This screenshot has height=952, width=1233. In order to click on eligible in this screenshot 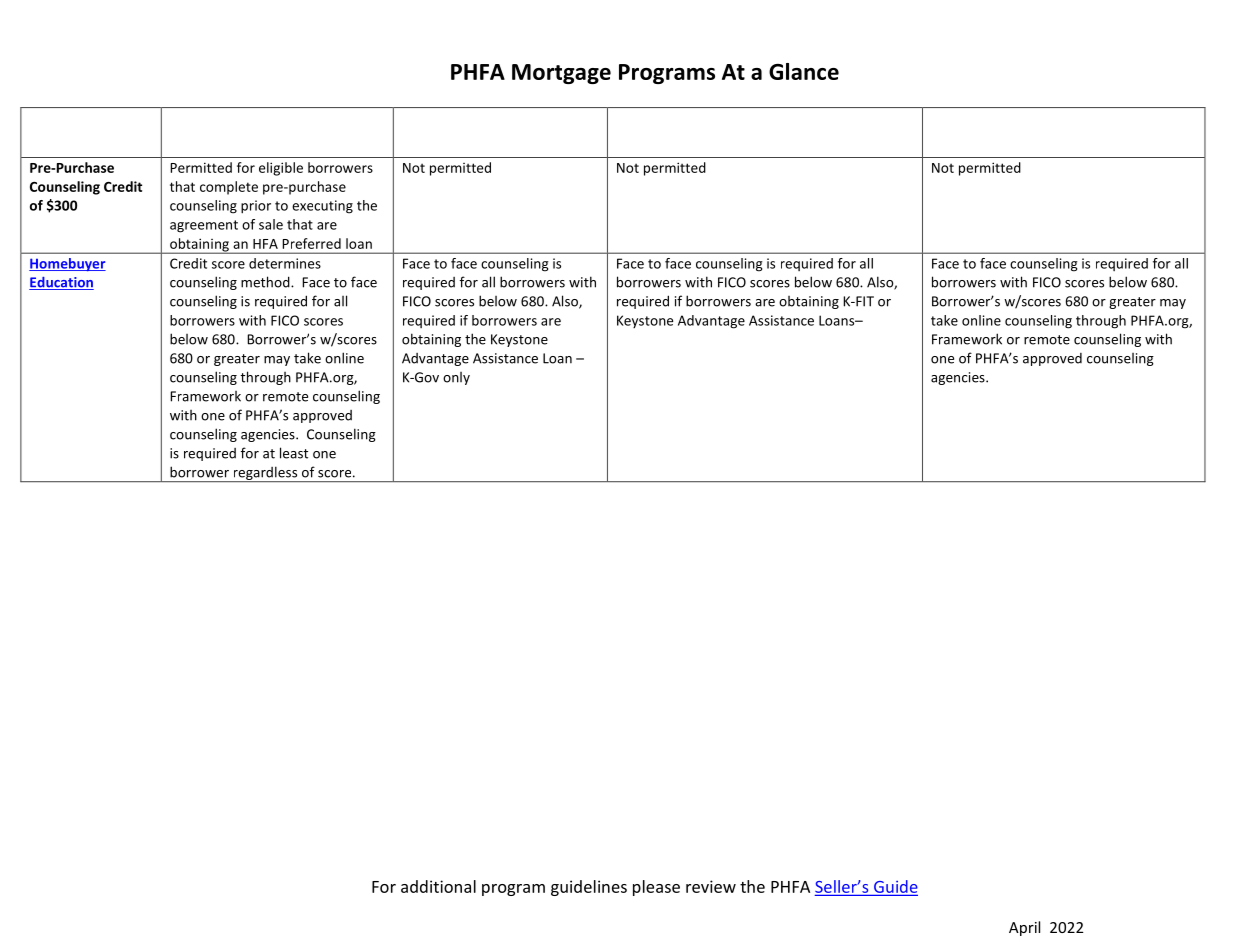, I will do `click(281, 169)`.
